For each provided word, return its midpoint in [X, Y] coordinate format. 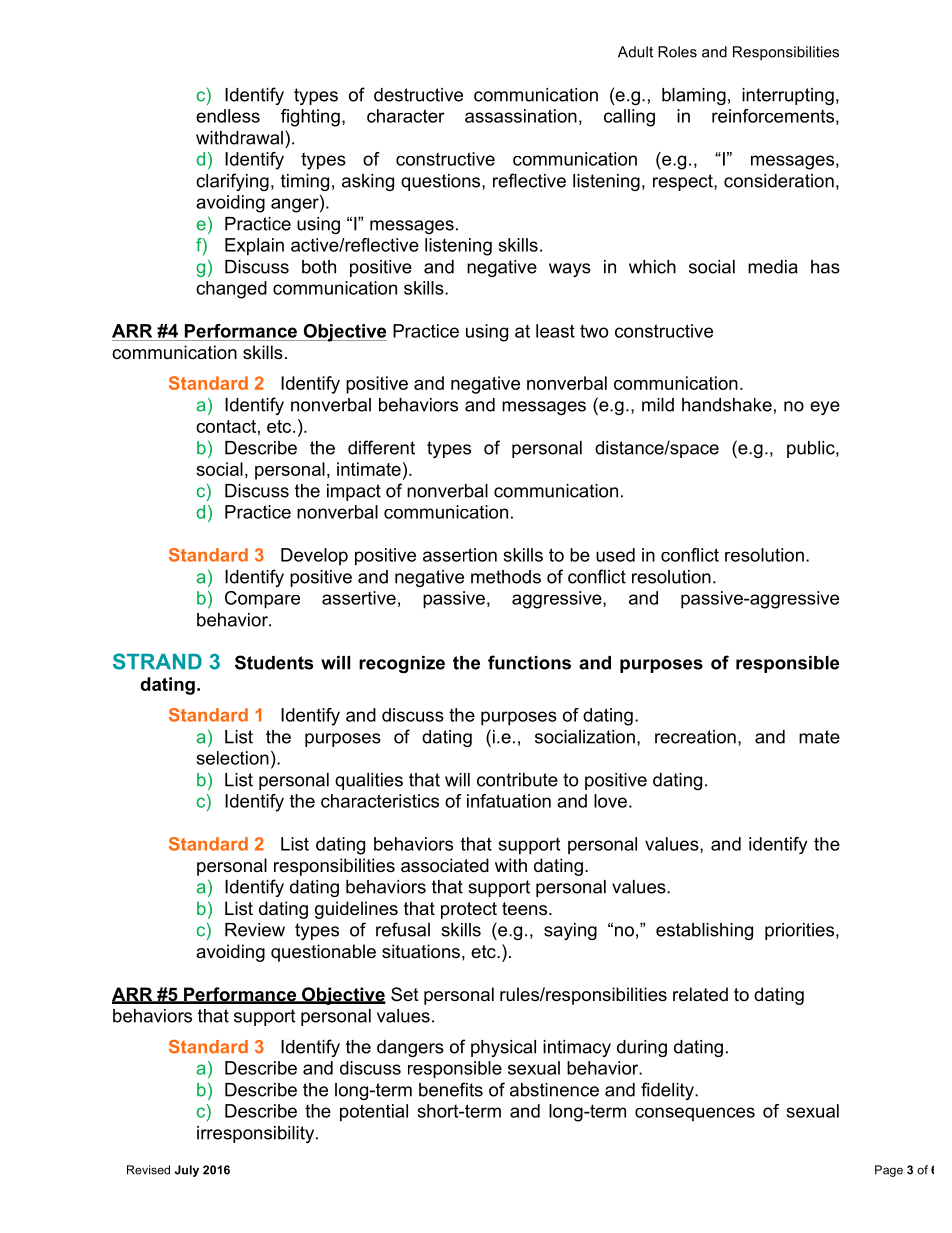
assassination [521, 116]
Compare [262, 600]
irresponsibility [257, 1134]
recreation [695, 737]
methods [506, 577]
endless [228, 116]
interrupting [788, 96]
